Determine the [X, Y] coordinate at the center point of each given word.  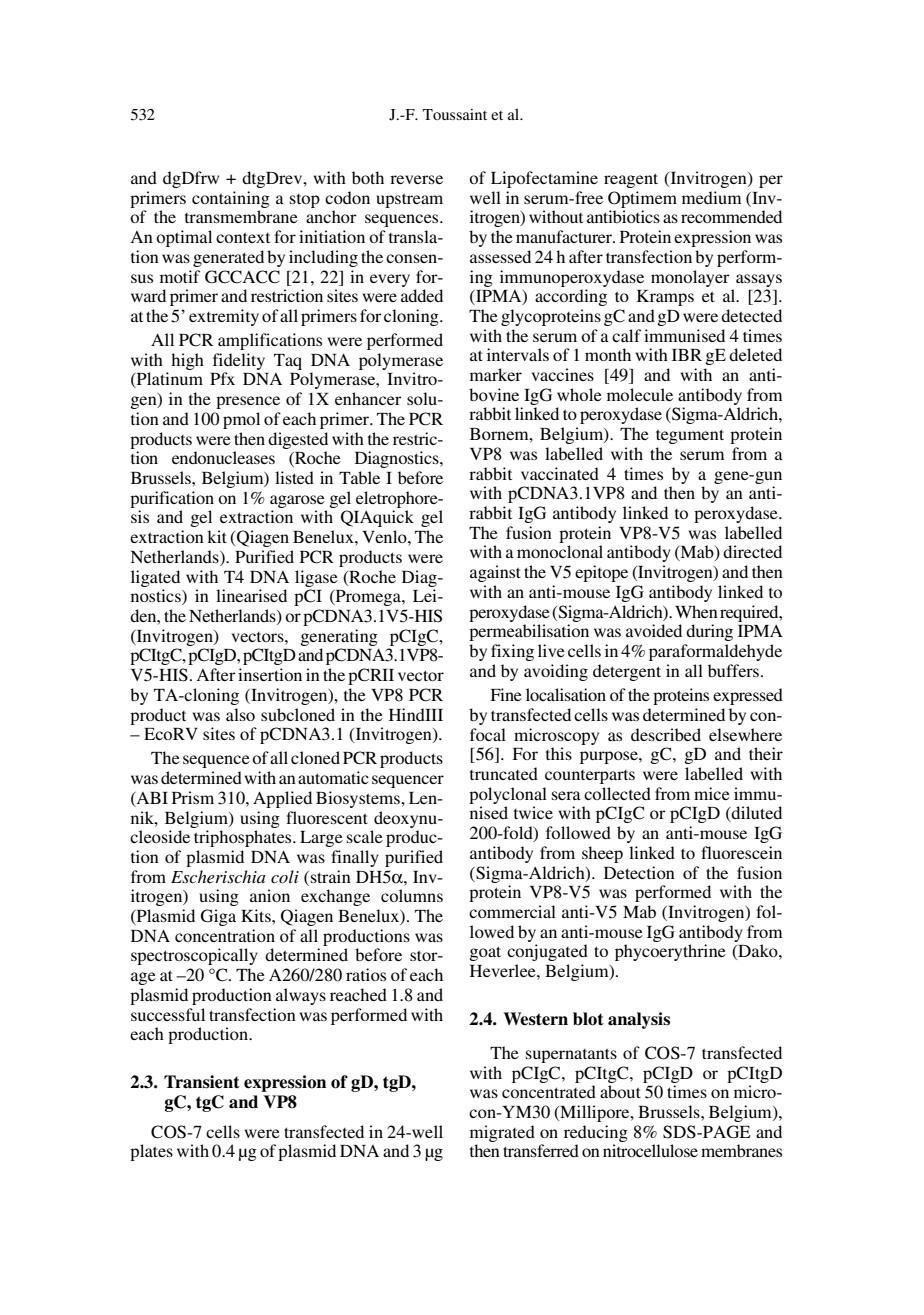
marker [496, 374]
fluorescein [741, 852]
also [240, 714]
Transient [202, 1082]
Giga [218, 917]
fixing [512, 652]
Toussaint [455, 114]
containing [231, 199]
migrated [502, 1133]
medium [712, 197]
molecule [640, 394]
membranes [741, 1150]
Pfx [222, 378]
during [709, 632]
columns [412, 895]
